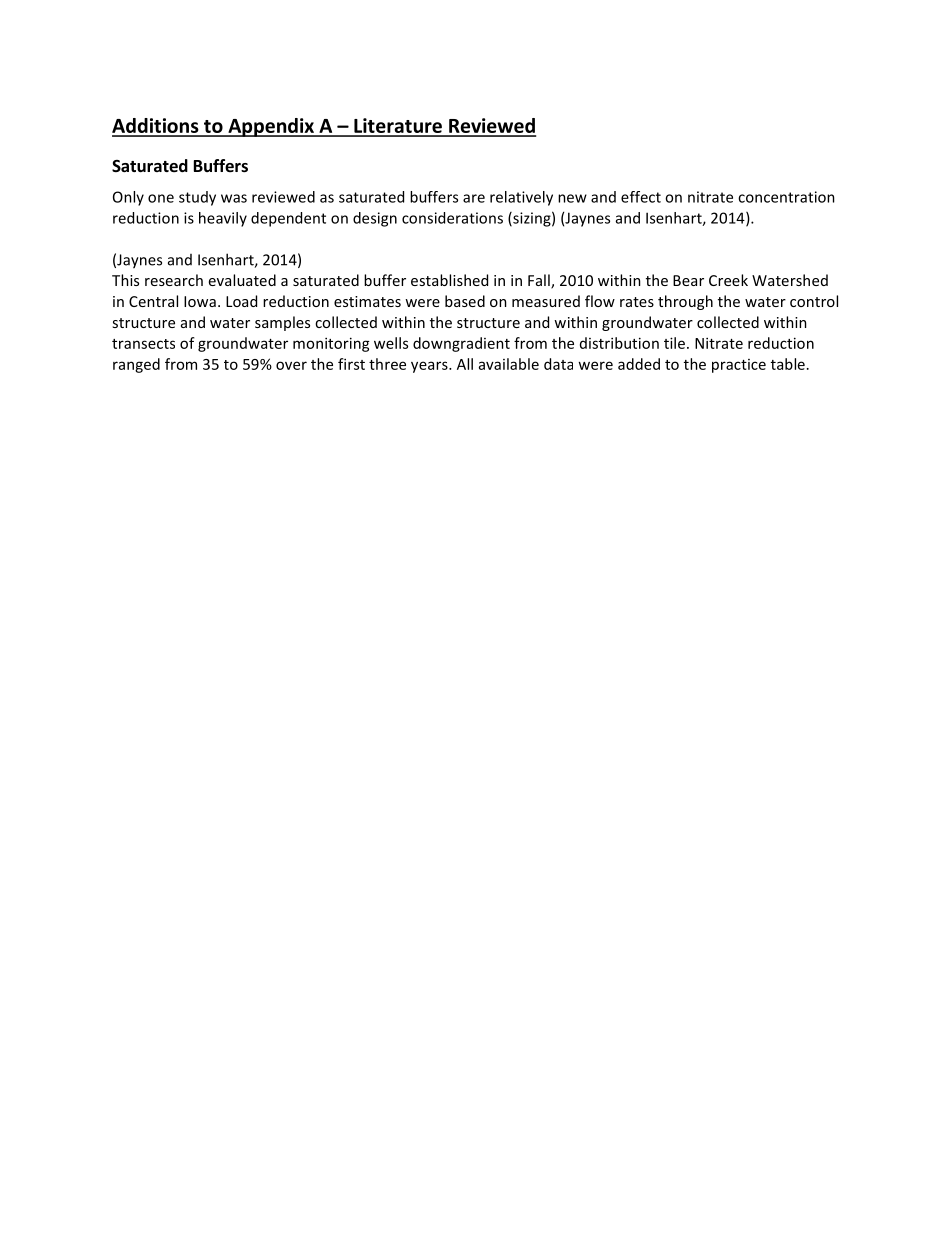 The height and width of the image is (1233, 952). I want to click on Additions, so click(156, 127).
